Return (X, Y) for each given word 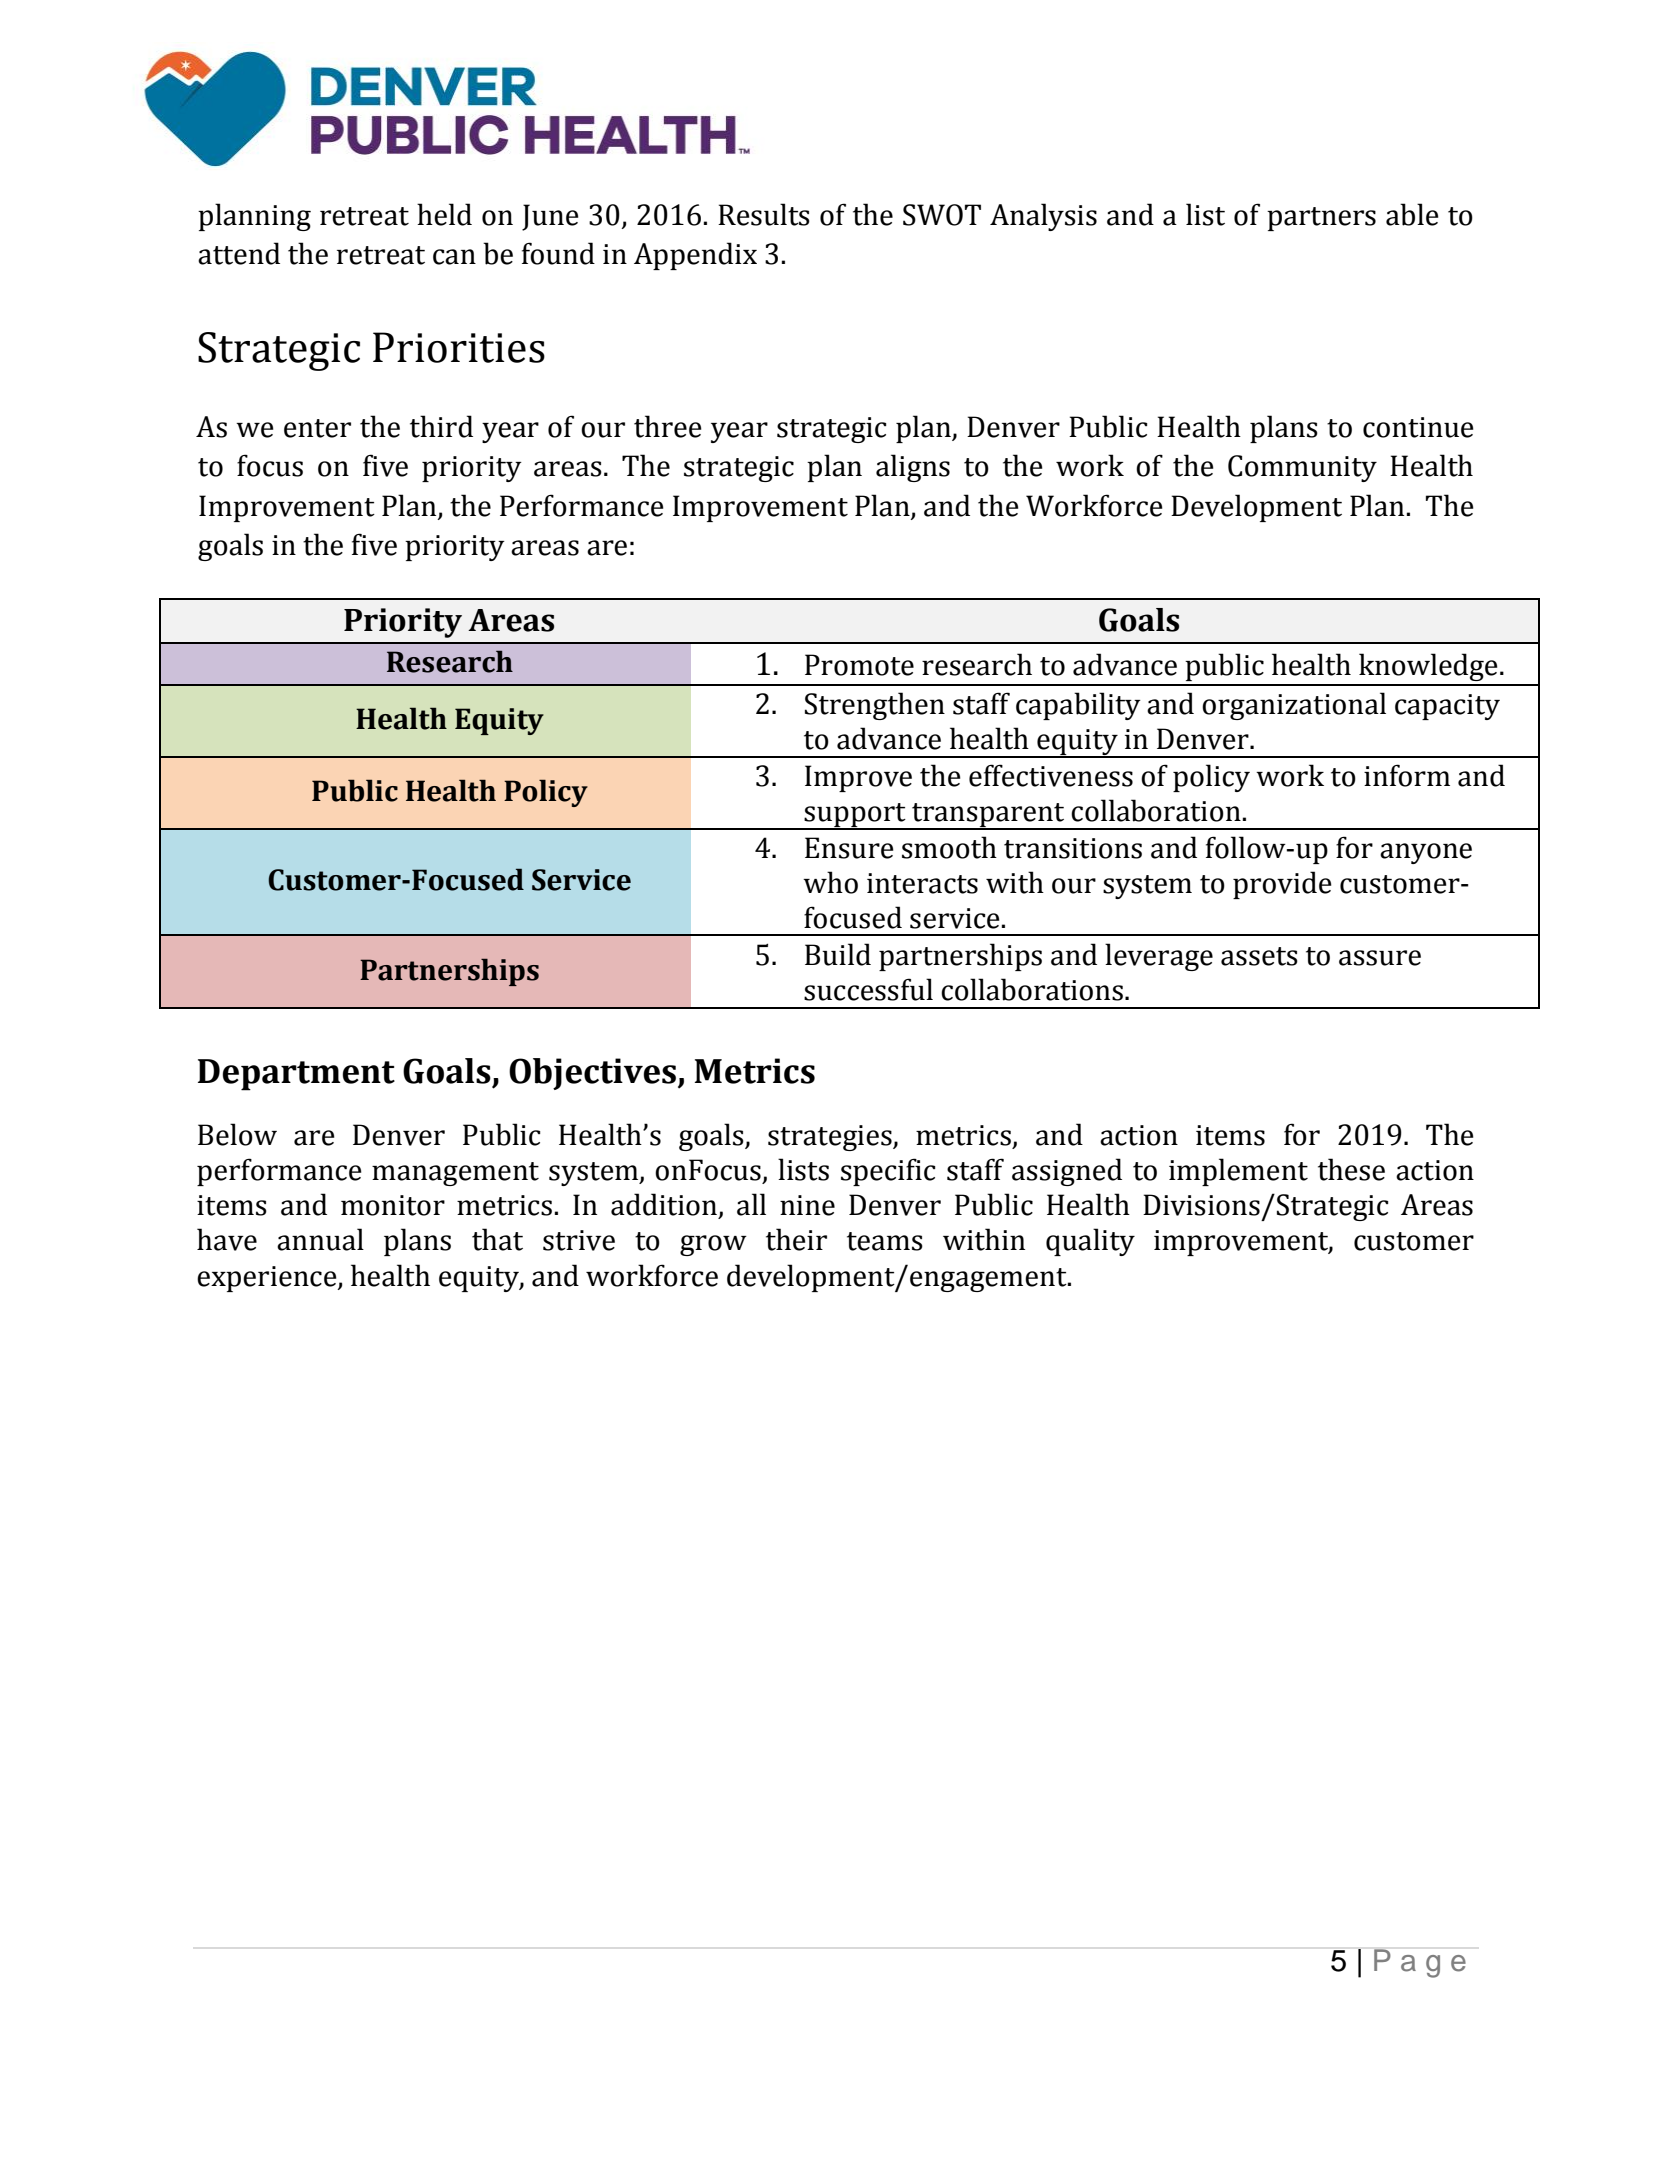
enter (317, 428)
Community (1302, 468)
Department (296, 1075)
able (1412, 214)
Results (764, 214)
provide (1282, 885)
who (830, 882)
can (454, 257)
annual (320, 1239)
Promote (859, 665)
